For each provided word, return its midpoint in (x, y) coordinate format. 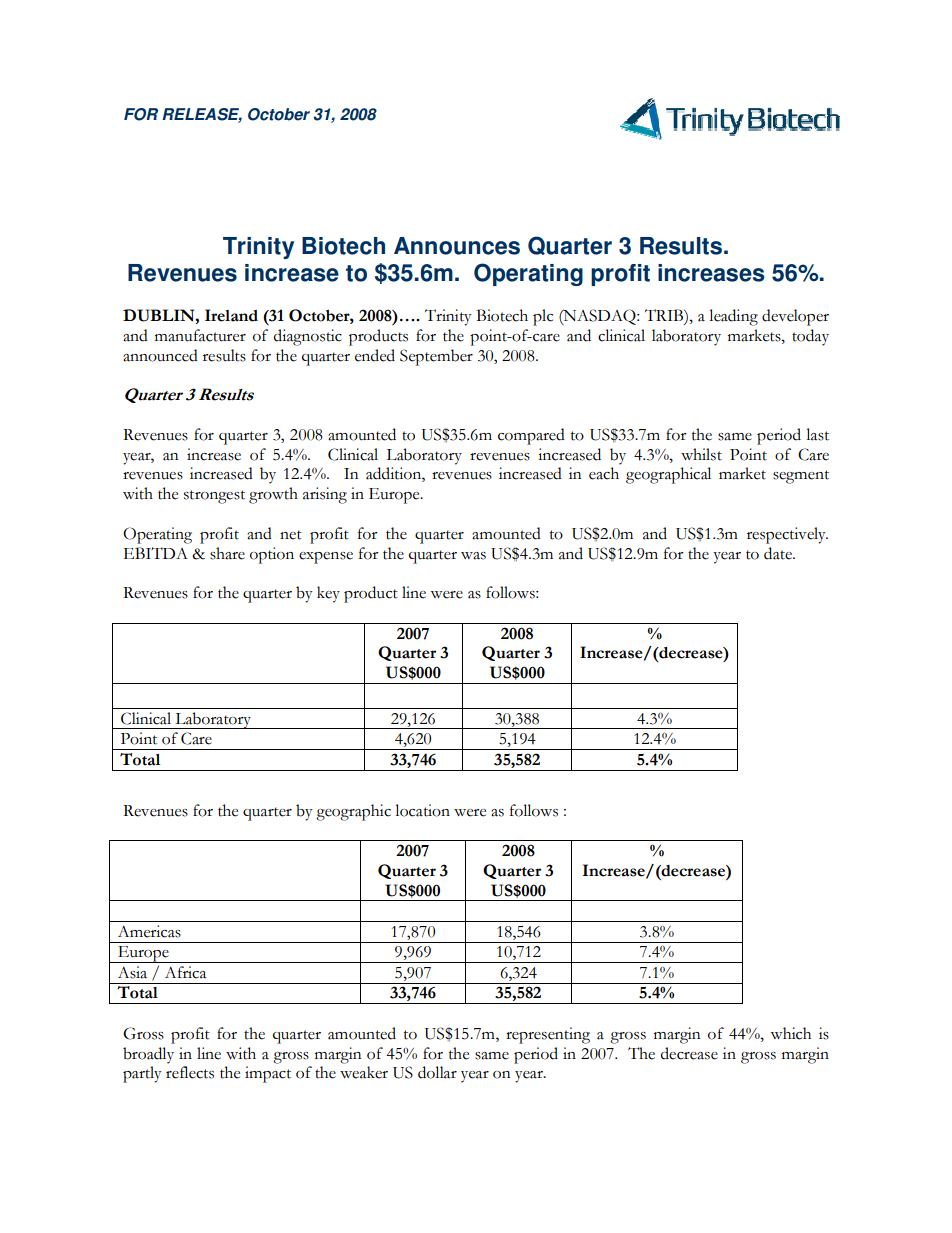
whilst (701, 454)
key (328, 594)
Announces (457, 246)
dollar (437, 1072)
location (422, 810)
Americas (149, 931)
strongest (214, 497)
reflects (190, 1072)
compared (531, 436)
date (779, 553)
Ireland (231, 315)
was (473, 556)
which (790, 1033)
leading (733, 317)
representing (548, 1035)
